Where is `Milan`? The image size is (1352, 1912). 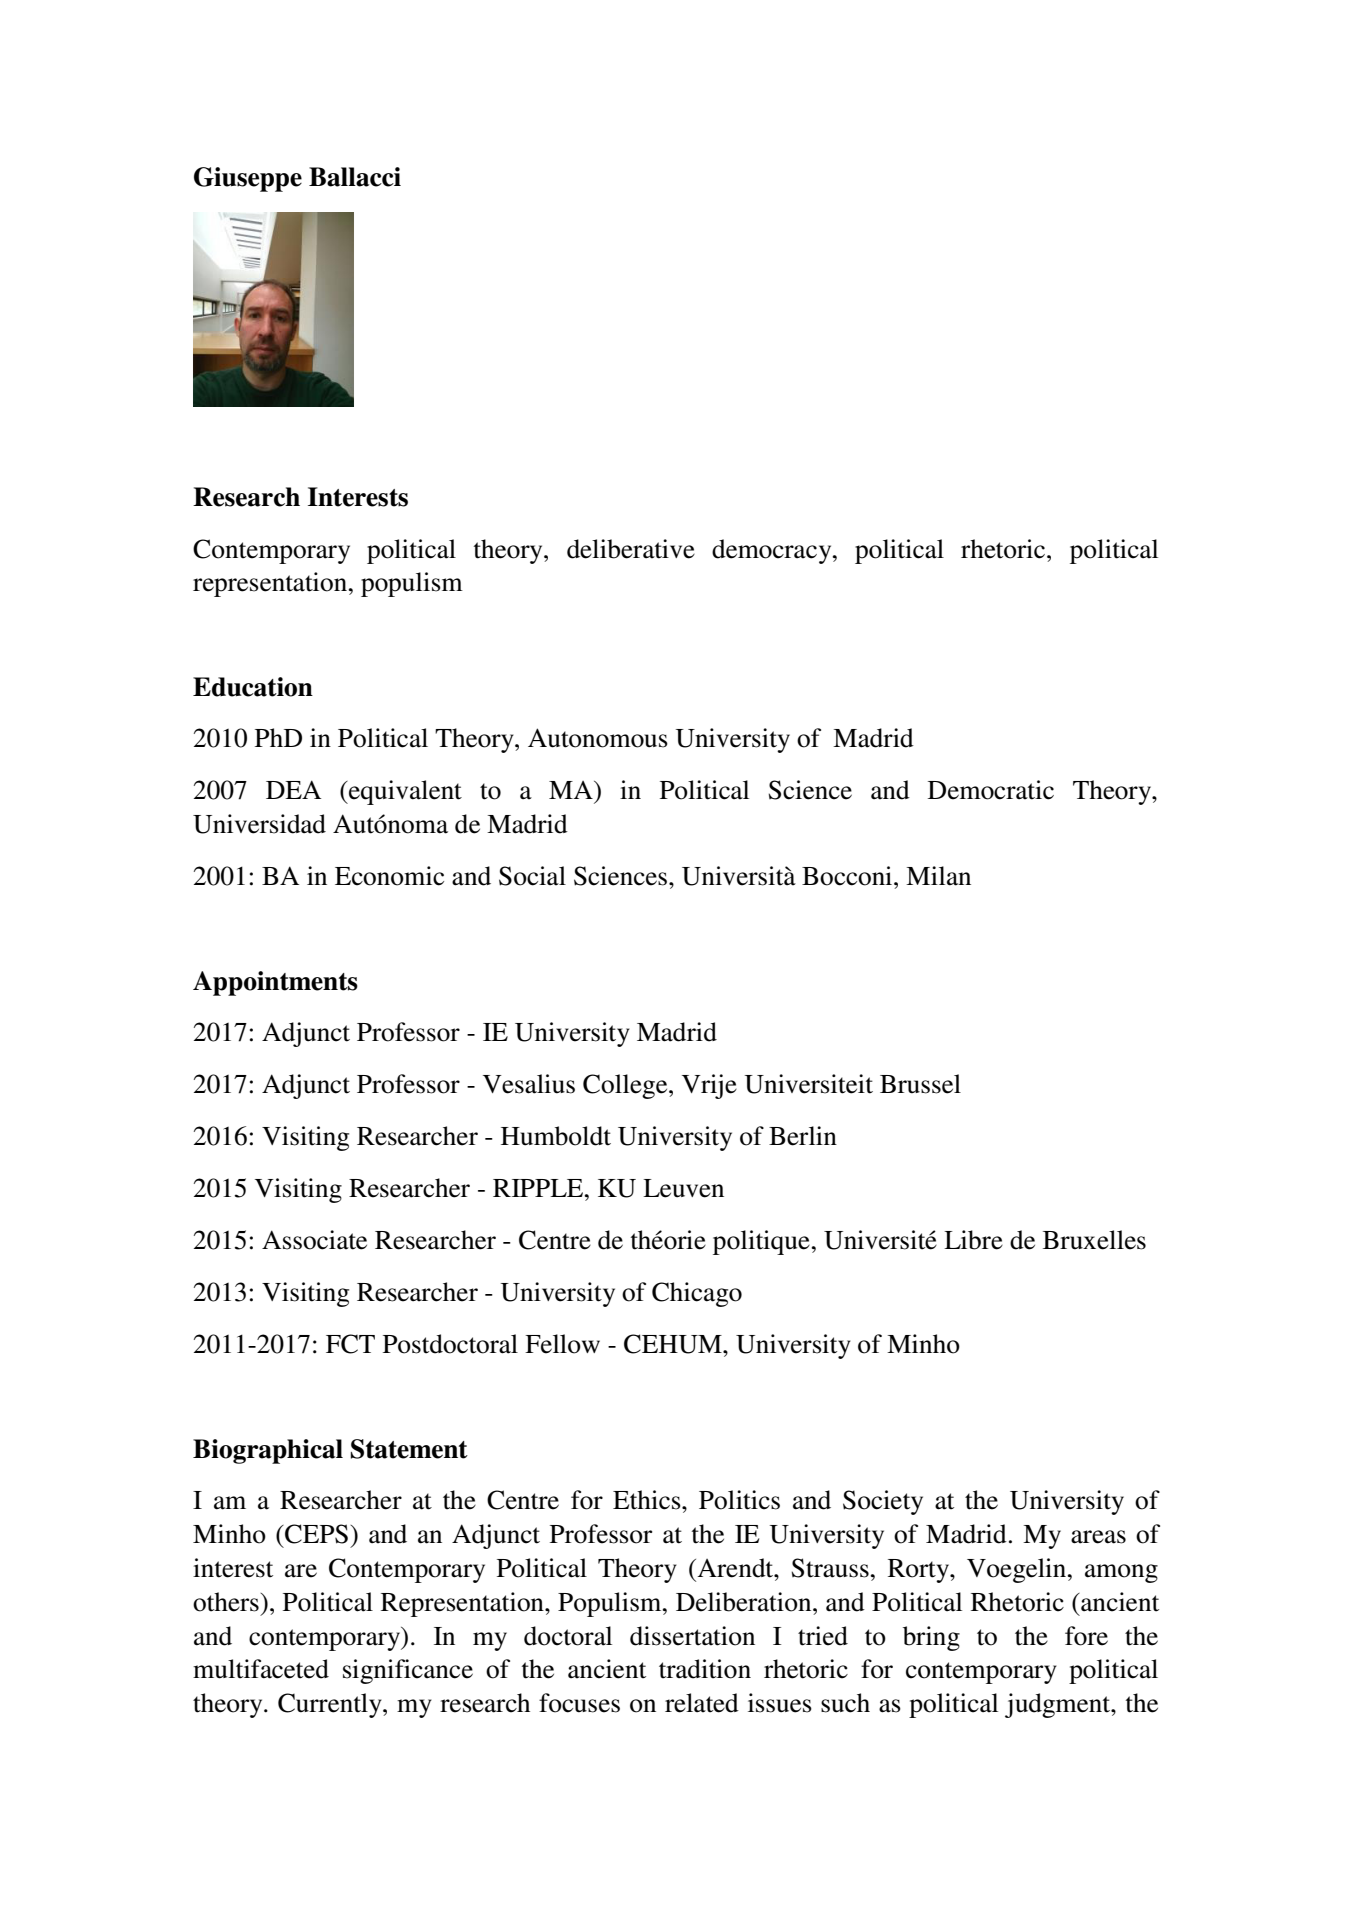 Milan is located at coordinates (938, 876).
